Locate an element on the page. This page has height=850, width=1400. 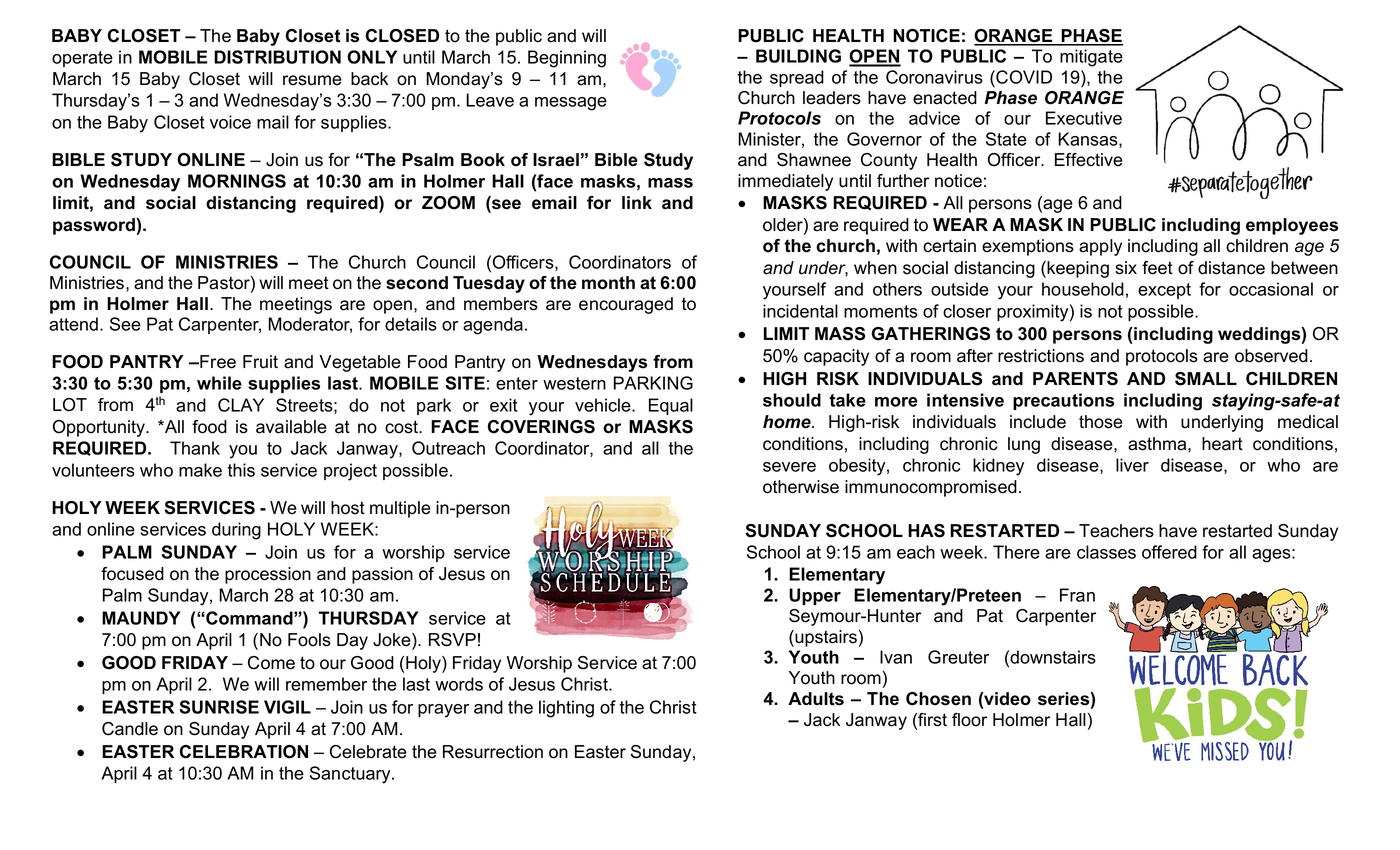
COVID is located at coordinates (1023, 77).
